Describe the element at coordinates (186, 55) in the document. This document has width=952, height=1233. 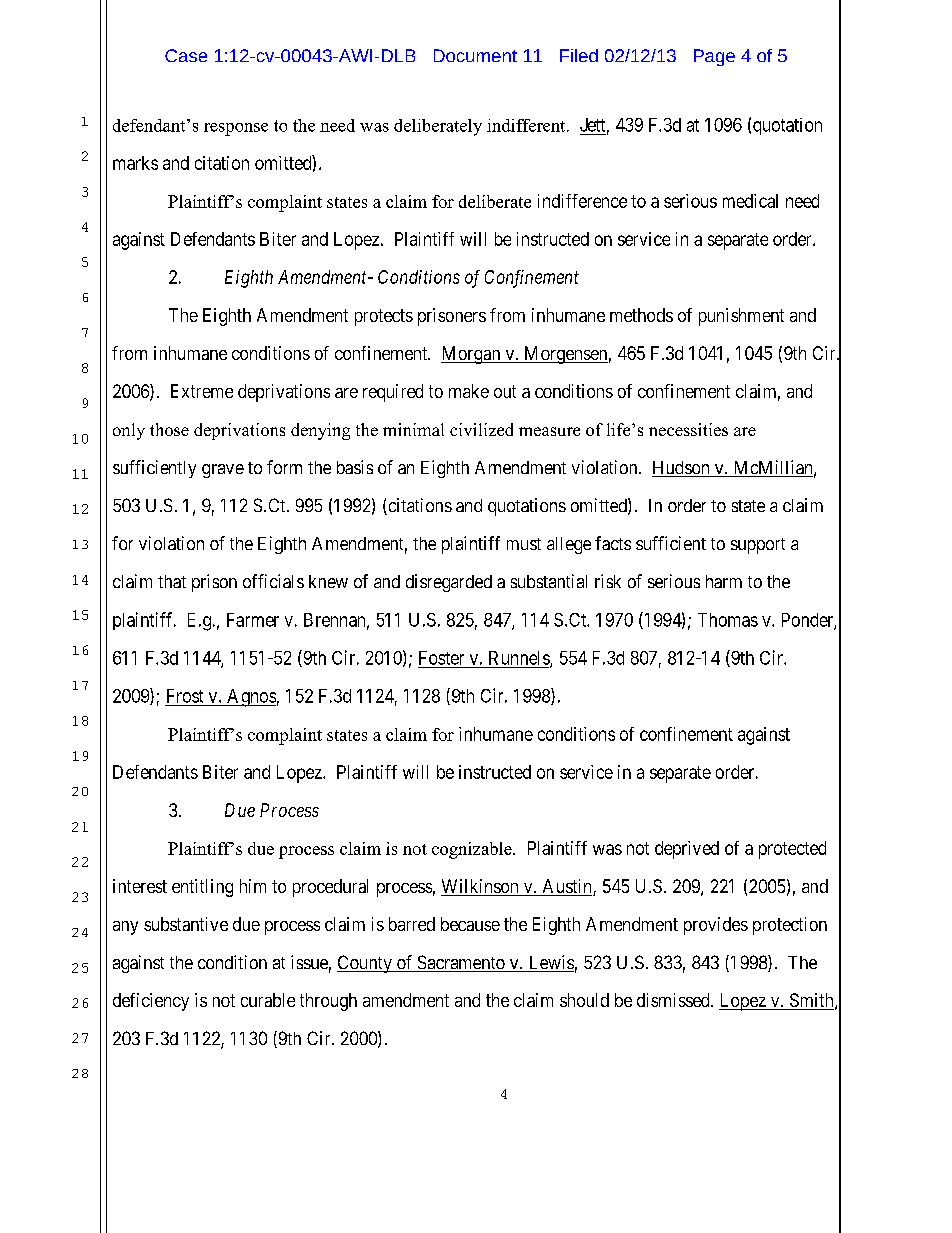
I see `Case` at that location.
